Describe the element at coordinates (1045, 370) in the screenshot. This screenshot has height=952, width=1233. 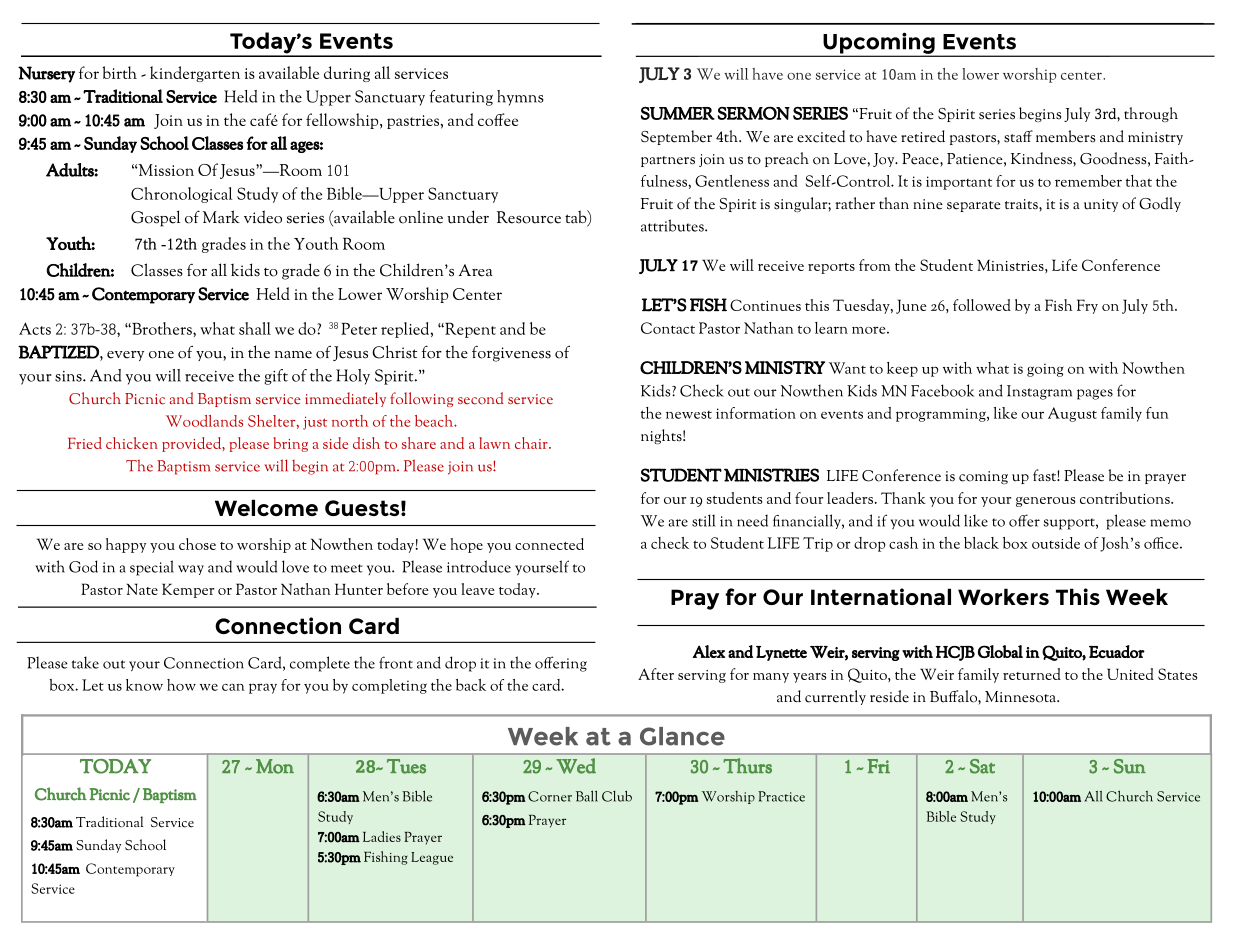
I see `going` at that location.
